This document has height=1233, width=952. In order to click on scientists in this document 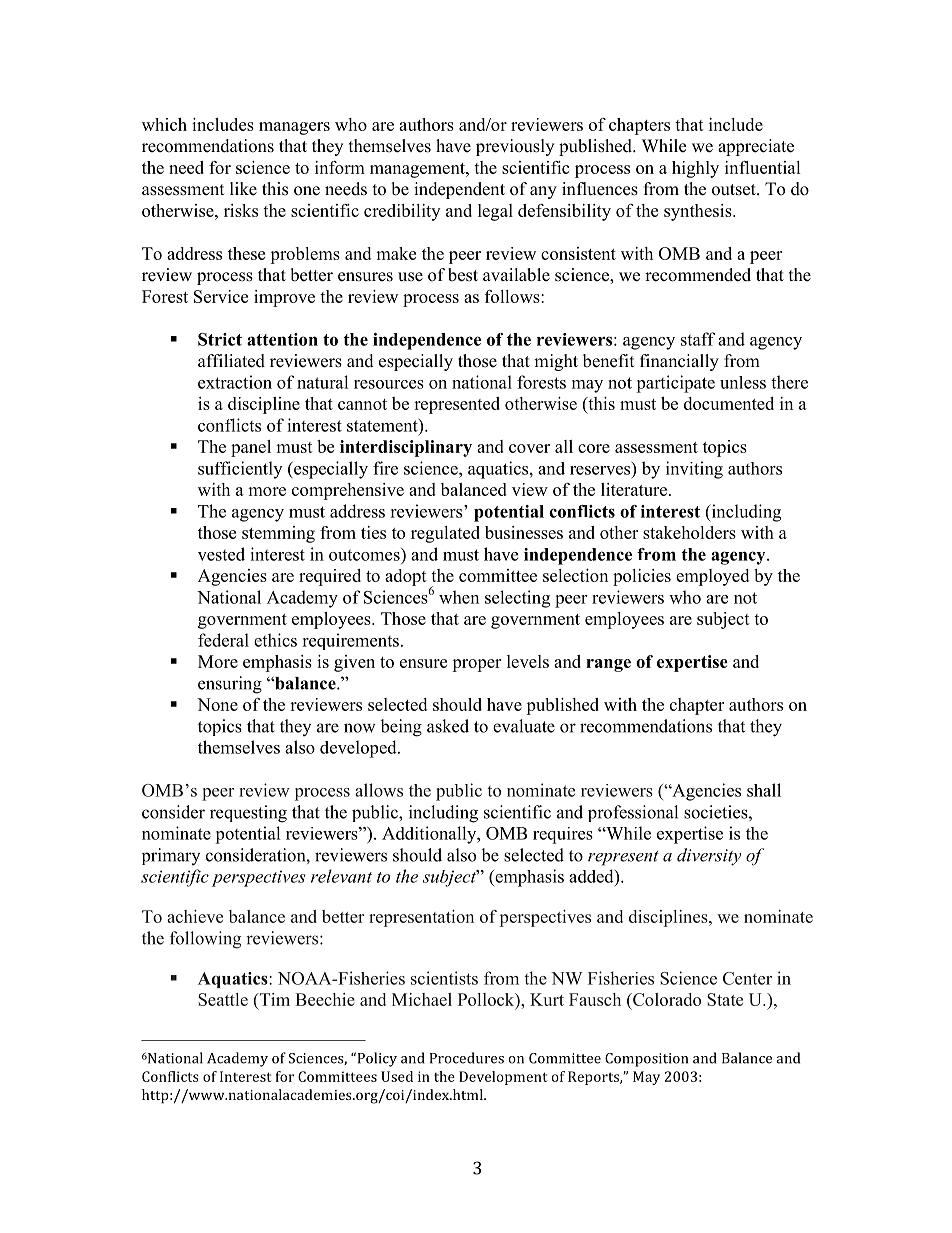, I will do `click(444, 978)`.
